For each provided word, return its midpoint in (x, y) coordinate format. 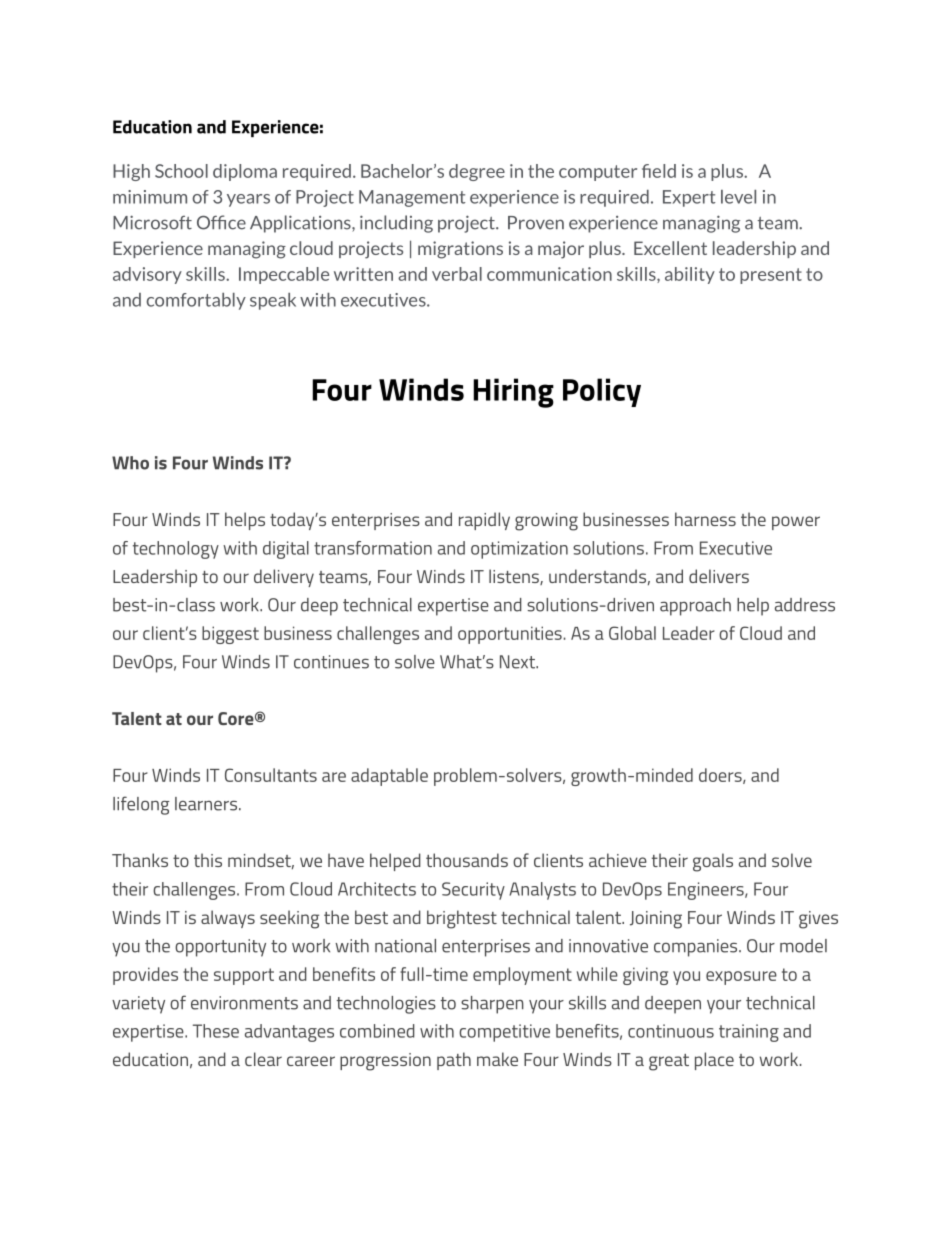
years (248, 200)
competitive (504, 1033)
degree (477, 172)
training (749, 1033)
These (216, 1031)
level (738, 197)
